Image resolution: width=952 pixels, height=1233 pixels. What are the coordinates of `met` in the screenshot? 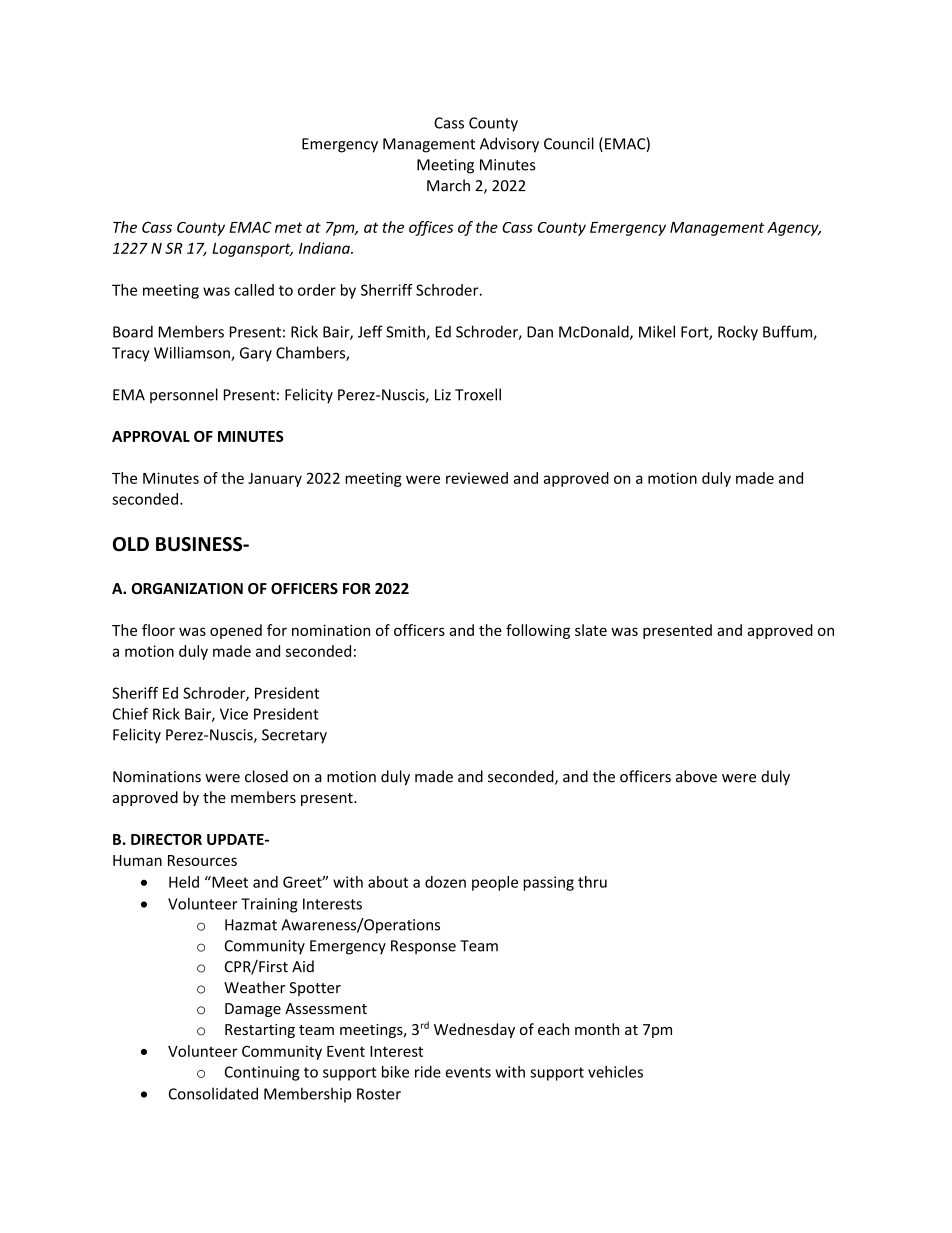 It's located at (288, 227).
